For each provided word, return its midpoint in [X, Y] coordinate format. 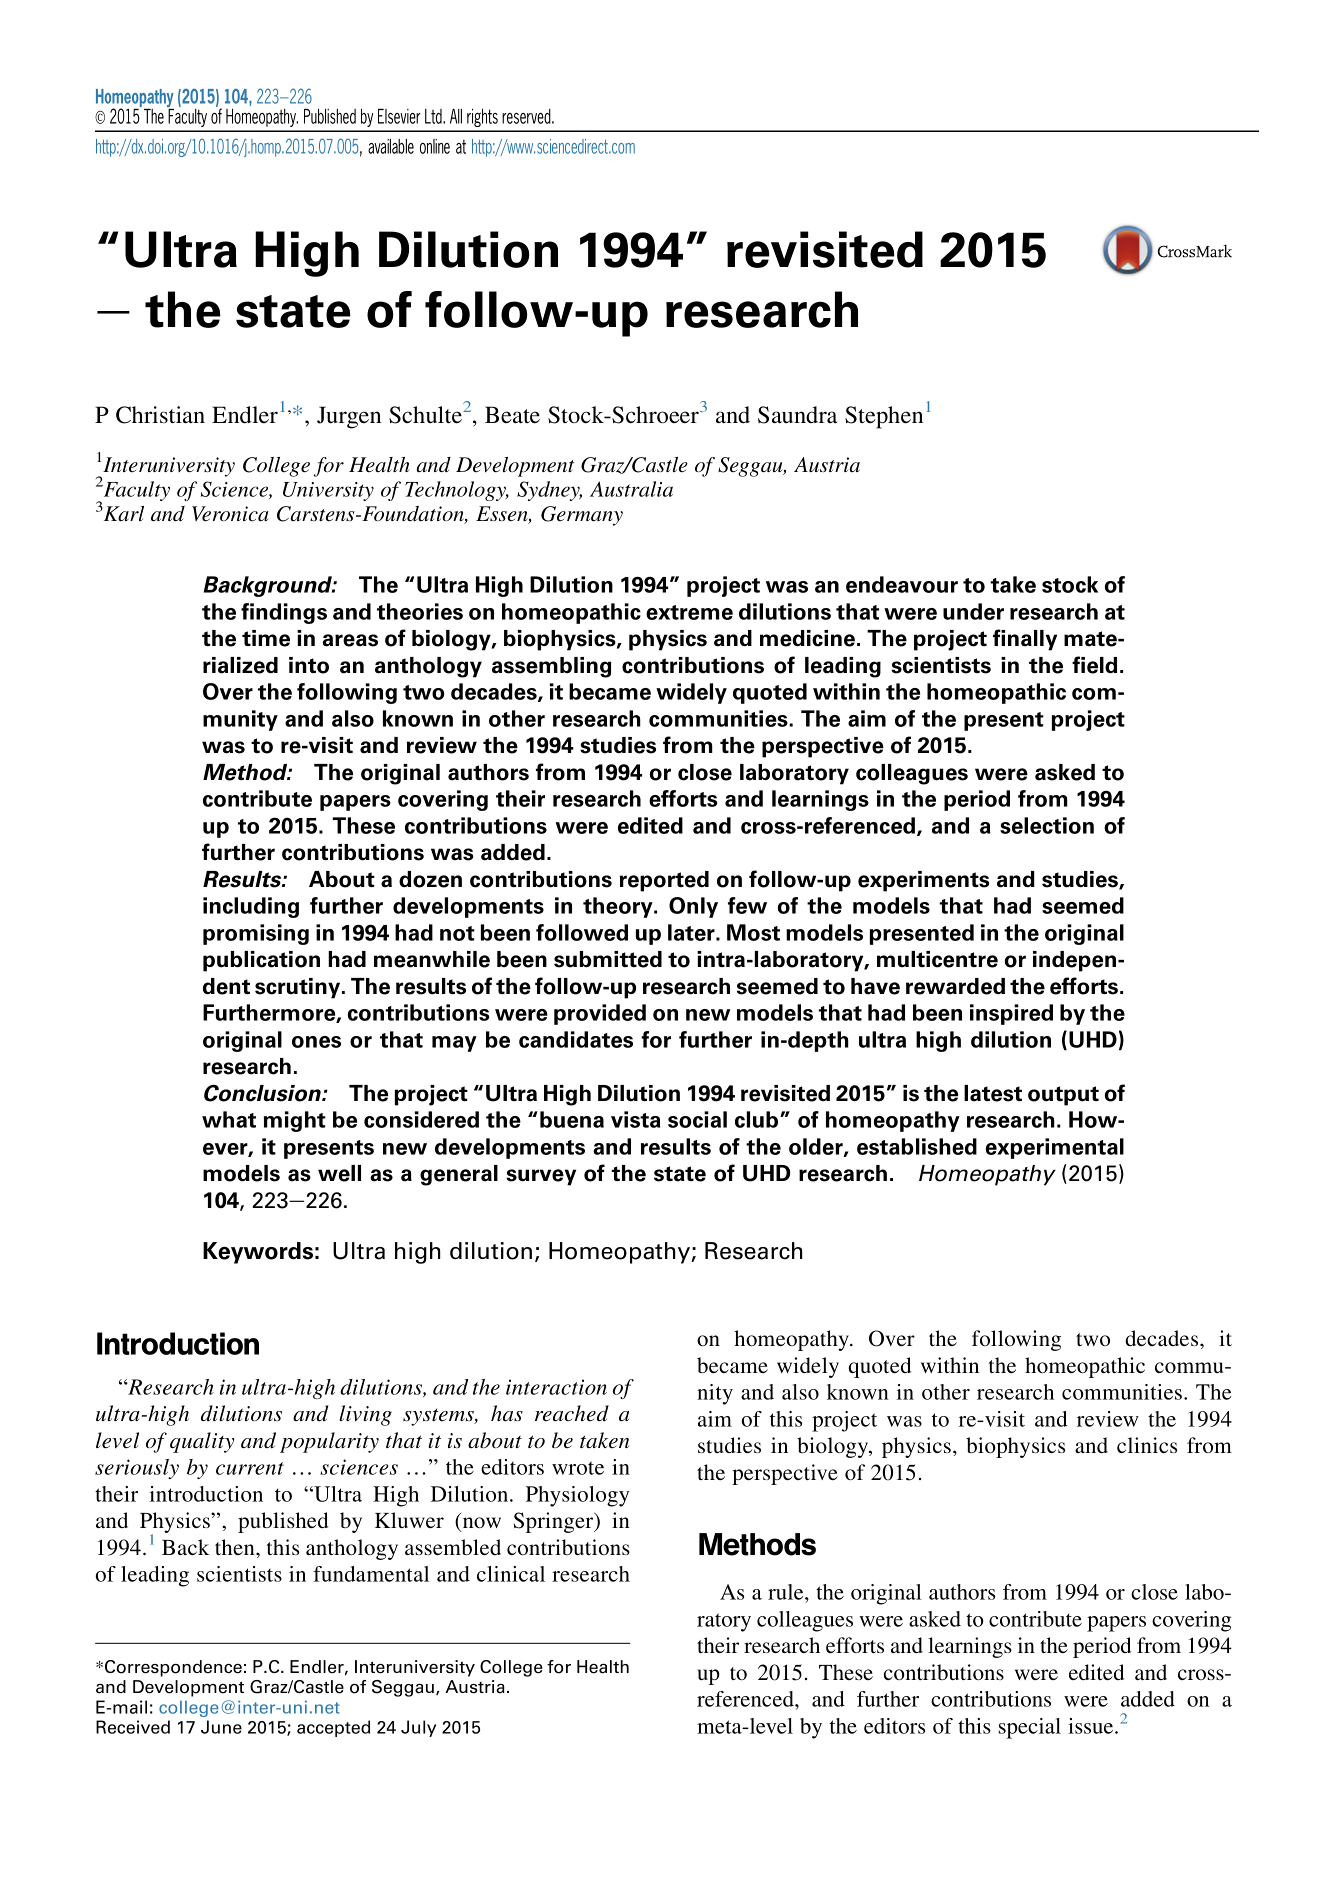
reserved [527, 116]
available [391, 146]
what [229, 1119]
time [266, 638]
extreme [689, 612]
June [221, 1727]
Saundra [797, 415]
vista [635, 1119]
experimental [1055, 1148]
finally [1025, 640]
